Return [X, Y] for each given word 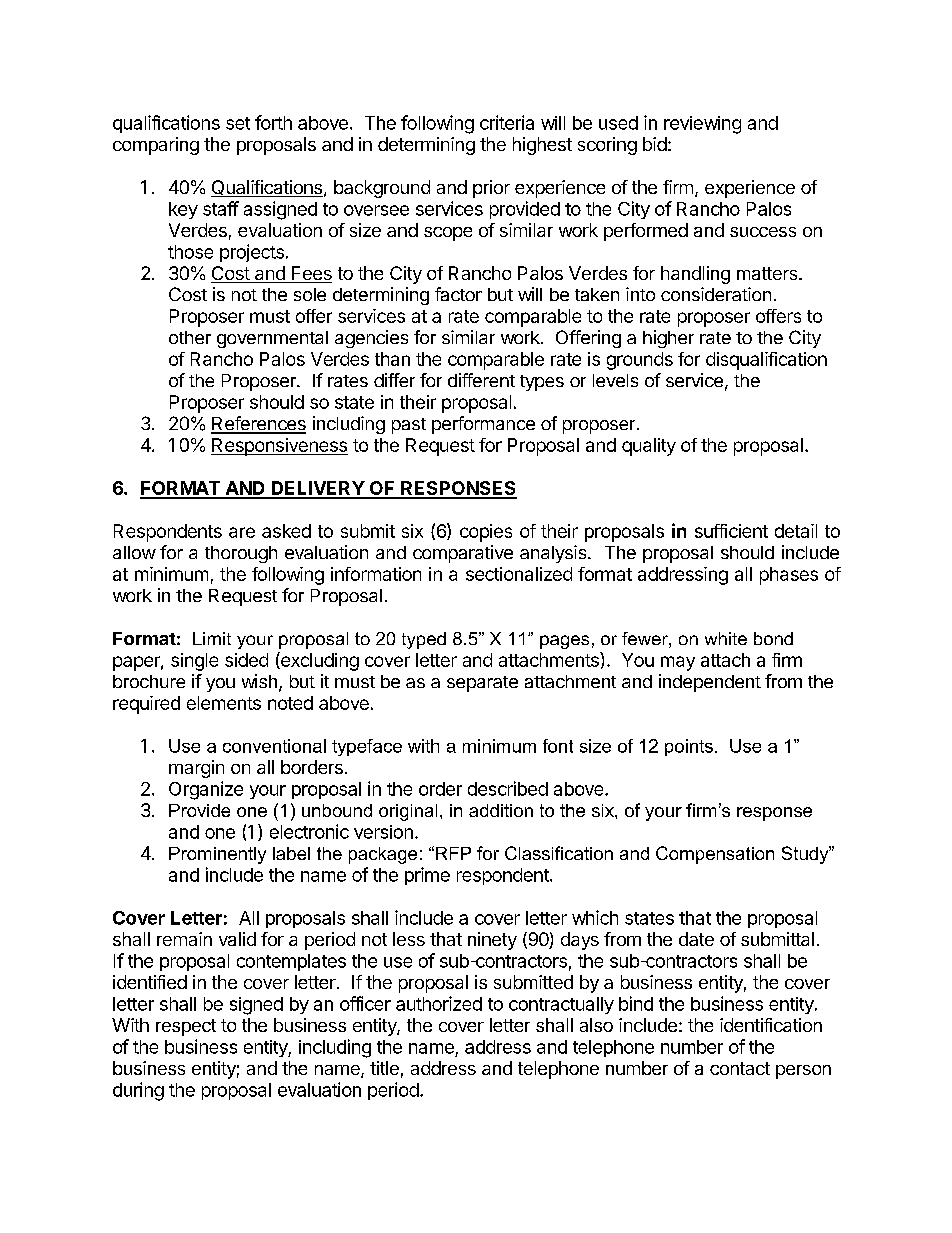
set [238, 123]
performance [483, 425]
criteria [507, 122]
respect [186, 1027]
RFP [453, 853]
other [190, 337]
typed [424, 640]
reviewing [702, 125]
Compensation [715, 855]
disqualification [766, 361]
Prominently [217, 855]
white [726, 638]
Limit [212, 638]
